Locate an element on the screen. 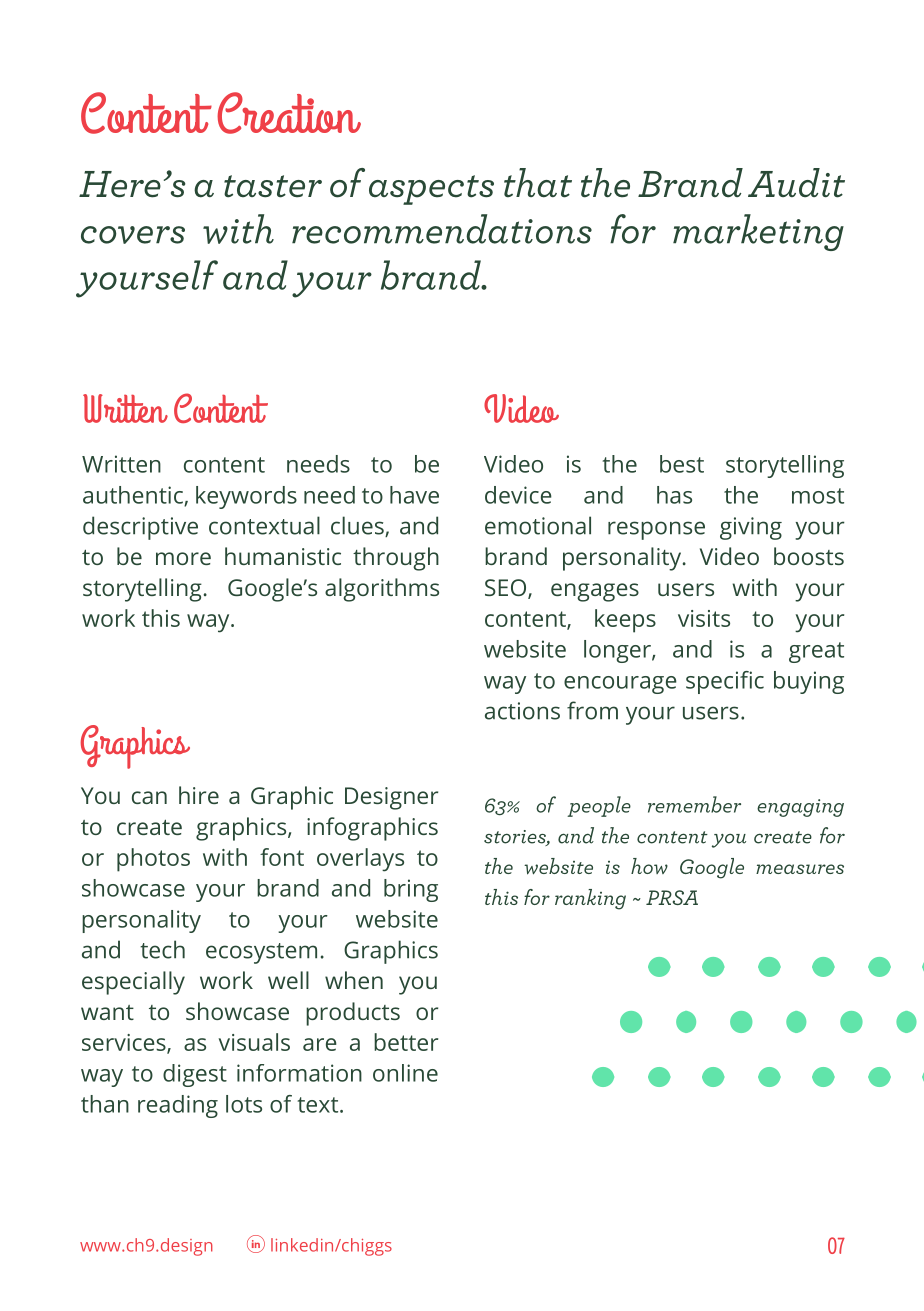 Image resolution: width=924 pixels, height=1311 pixels. Audit is located at coordinates (796, 183).
